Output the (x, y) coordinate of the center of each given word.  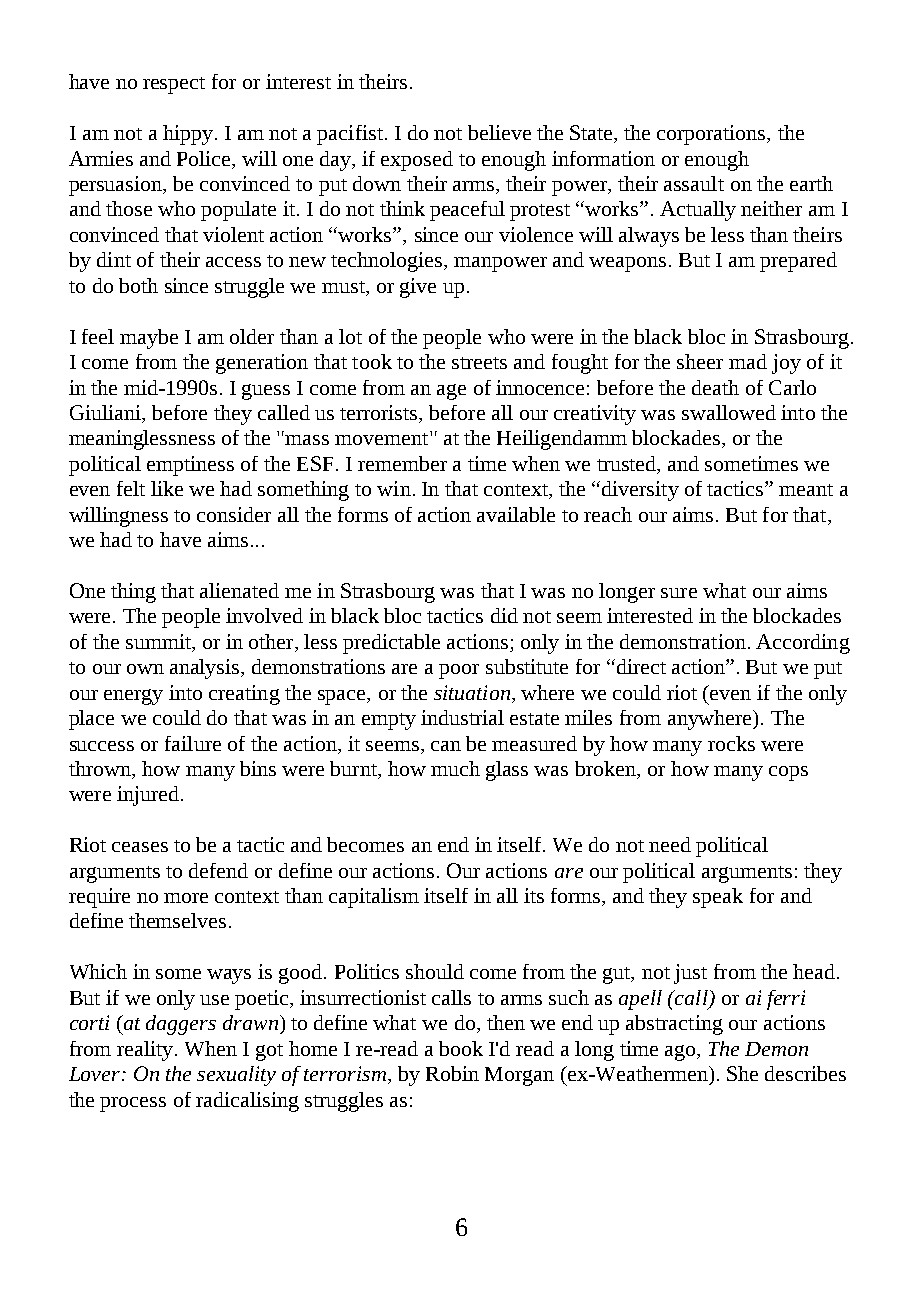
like (167, 488)
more (186, 898)
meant (806, 490)
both (138, 285)
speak (718, 898)
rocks (731, 743)
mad (748, 361)
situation (472, 692)
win (394, 488)
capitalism (374, 898)
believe (499, 132)
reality (146, 1051)
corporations (712, 135)
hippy (189, 135)
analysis (206, 669)
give (418, 288)
